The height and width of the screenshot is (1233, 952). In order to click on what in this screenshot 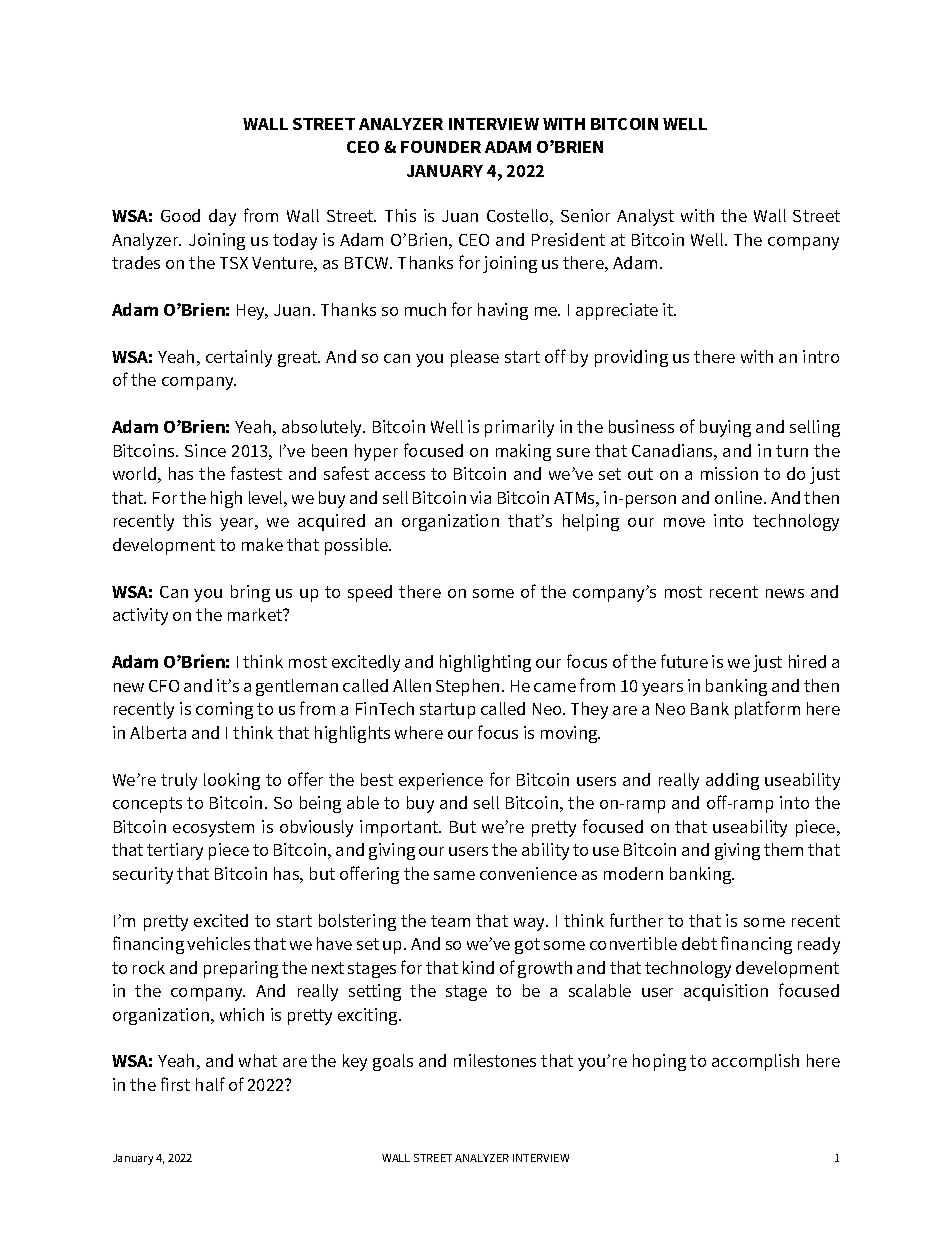, I will do `click(258, 1060)`.
